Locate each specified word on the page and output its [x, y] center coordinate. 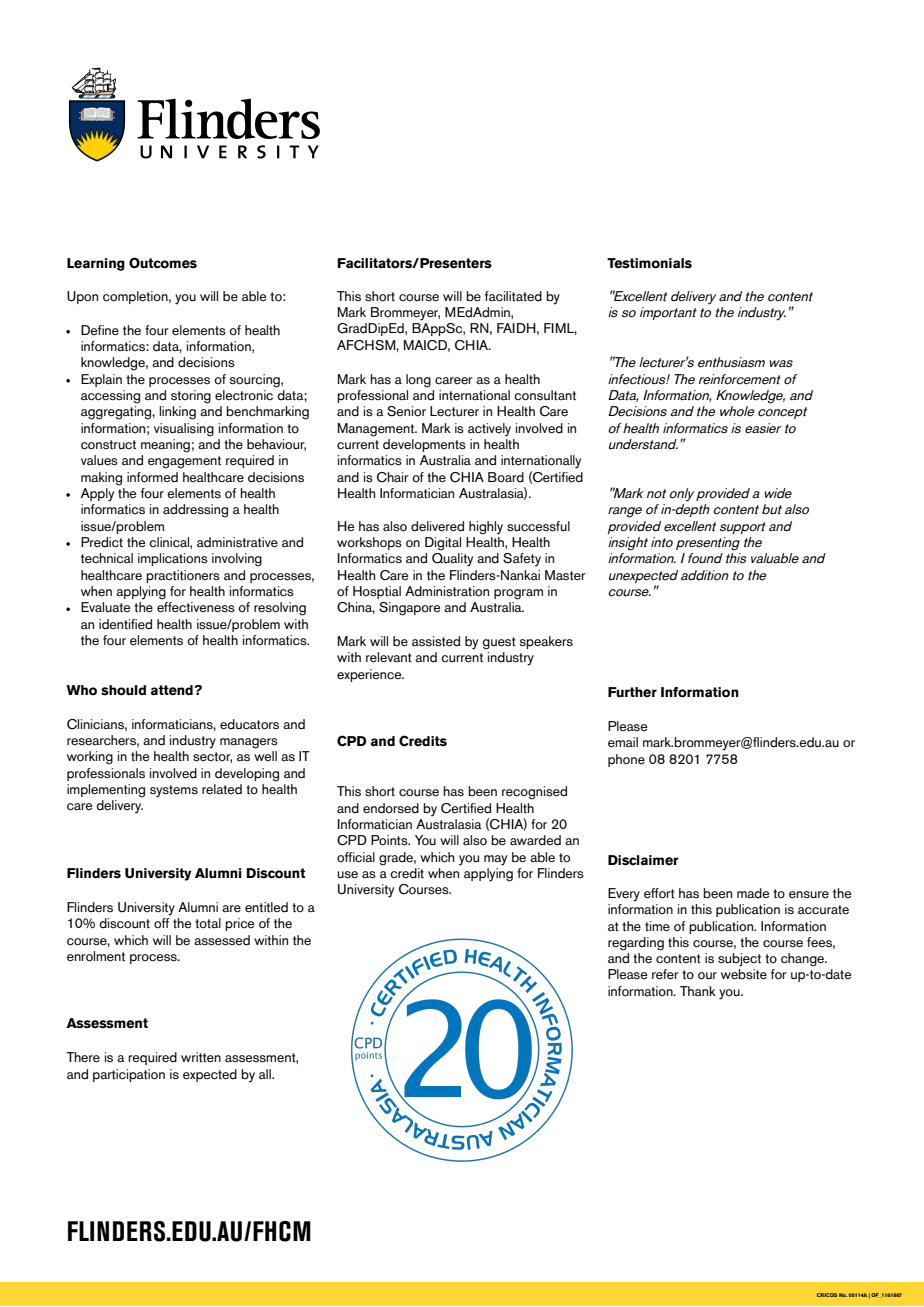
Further [632, 692]
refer [665, 974]
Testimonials [649, 263]
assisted [436, 641]
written [201, 1057]
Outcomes [163, 263]
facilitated [513, 296]
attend [173, 690]
